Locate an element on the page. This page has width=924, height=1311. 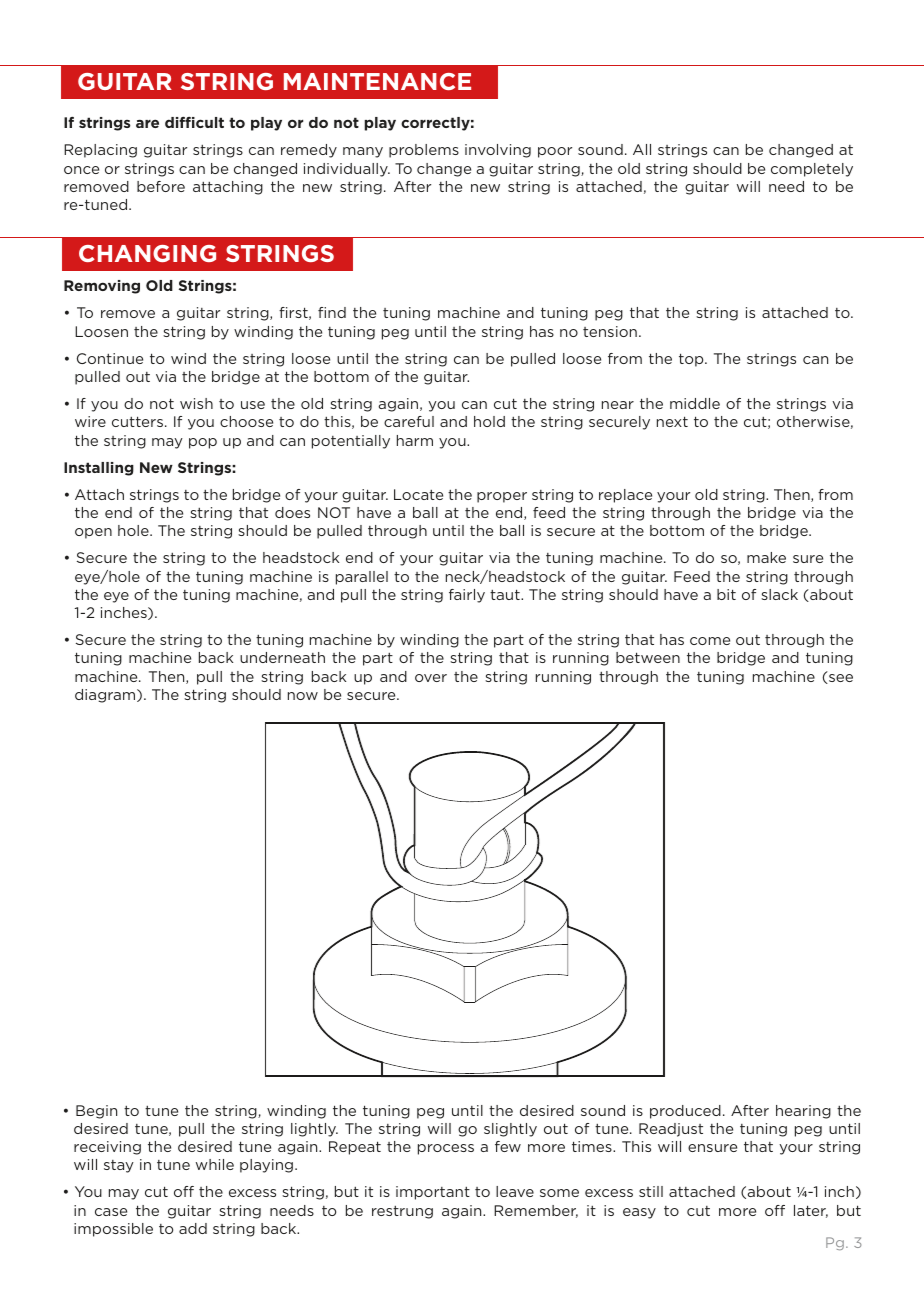
still is located at coordinates (651, 1191).
